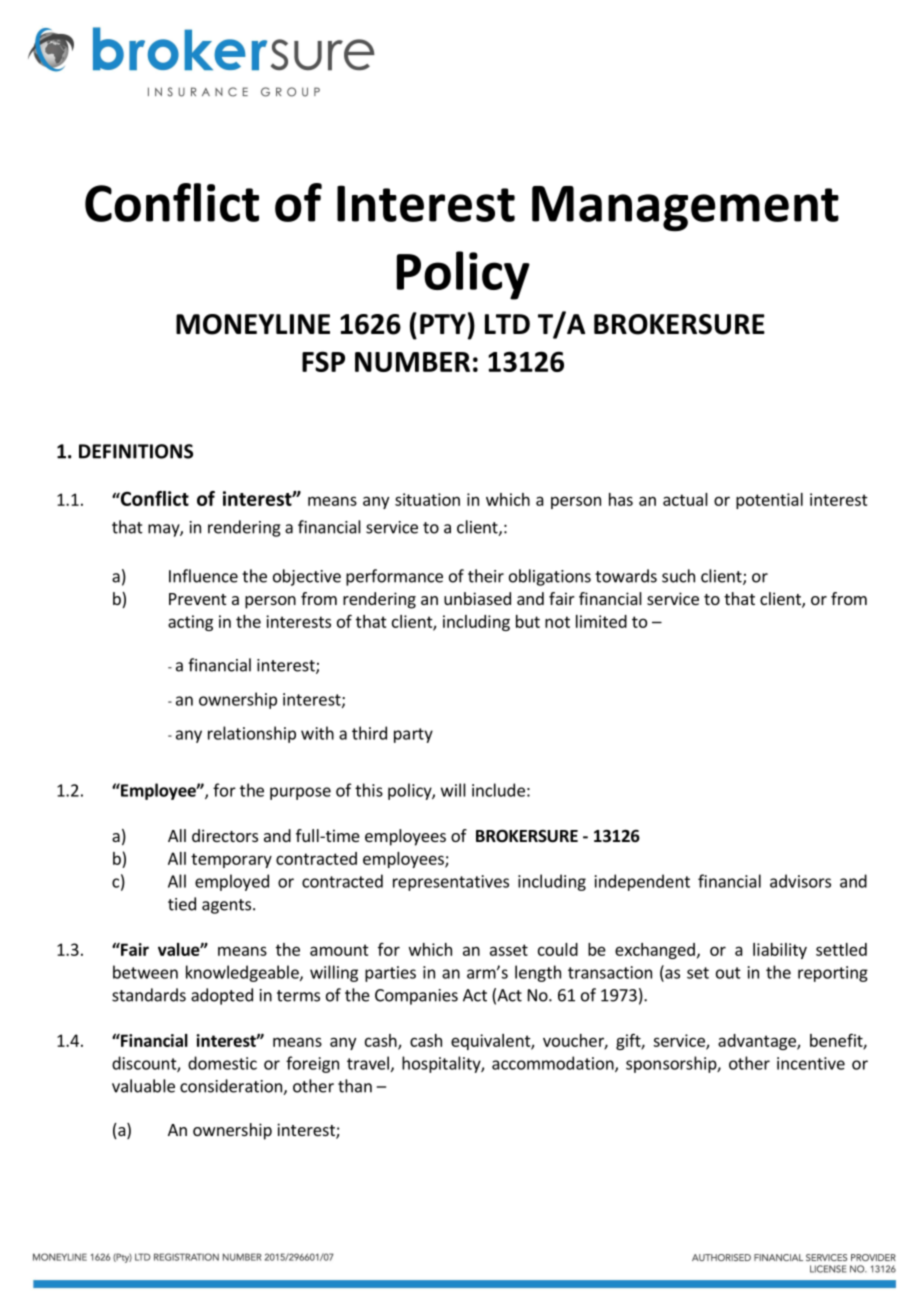 This image has height=1308, width=924. What do you see at coordinates (507, 324) in the image?
I see `LTD` at bounding box center [507, 324].
